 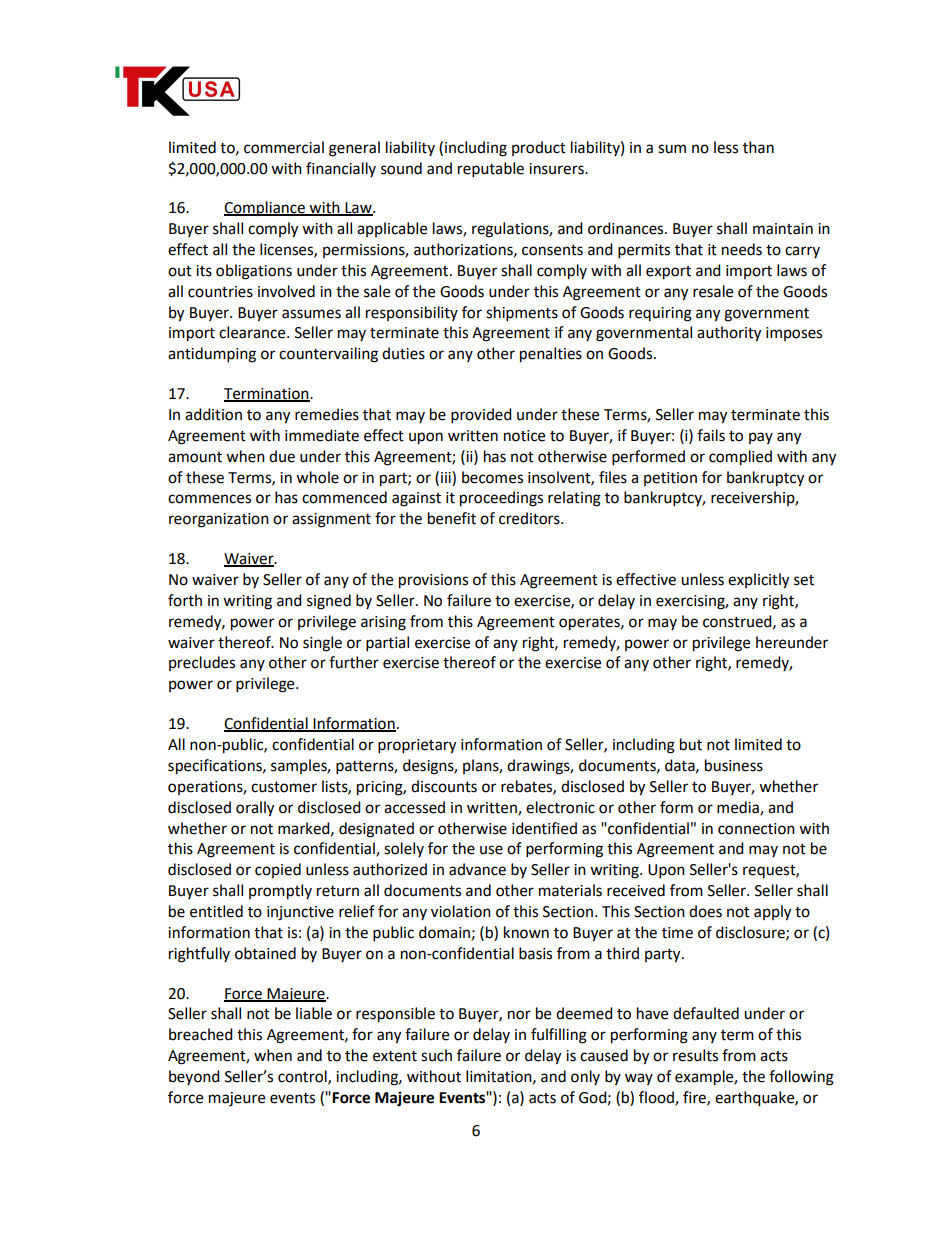 I want to click on reputable, so click(x=491, y=170).
